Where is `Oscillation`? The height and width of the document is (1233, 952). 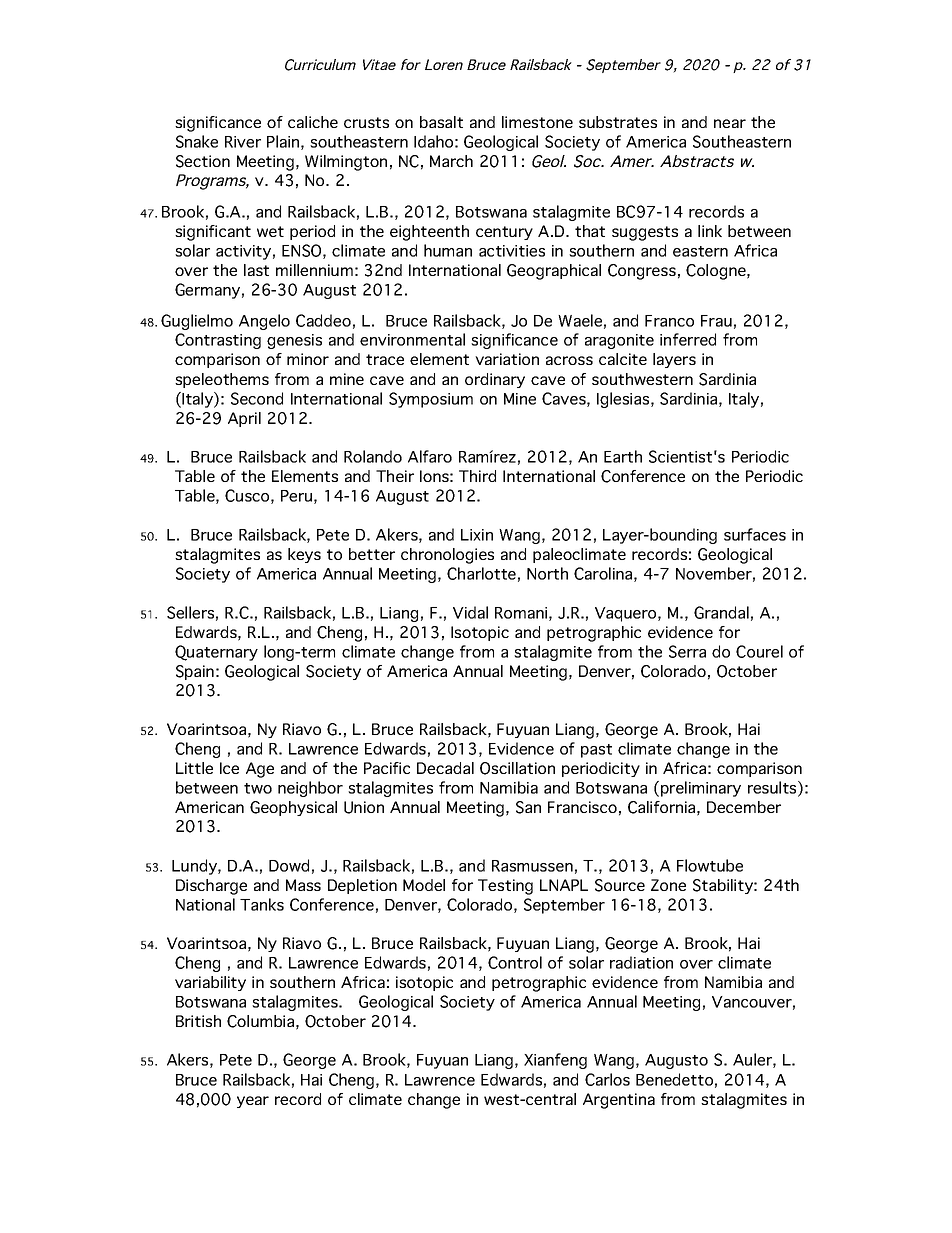
Oscillation is located at coordinates (517, 768).
